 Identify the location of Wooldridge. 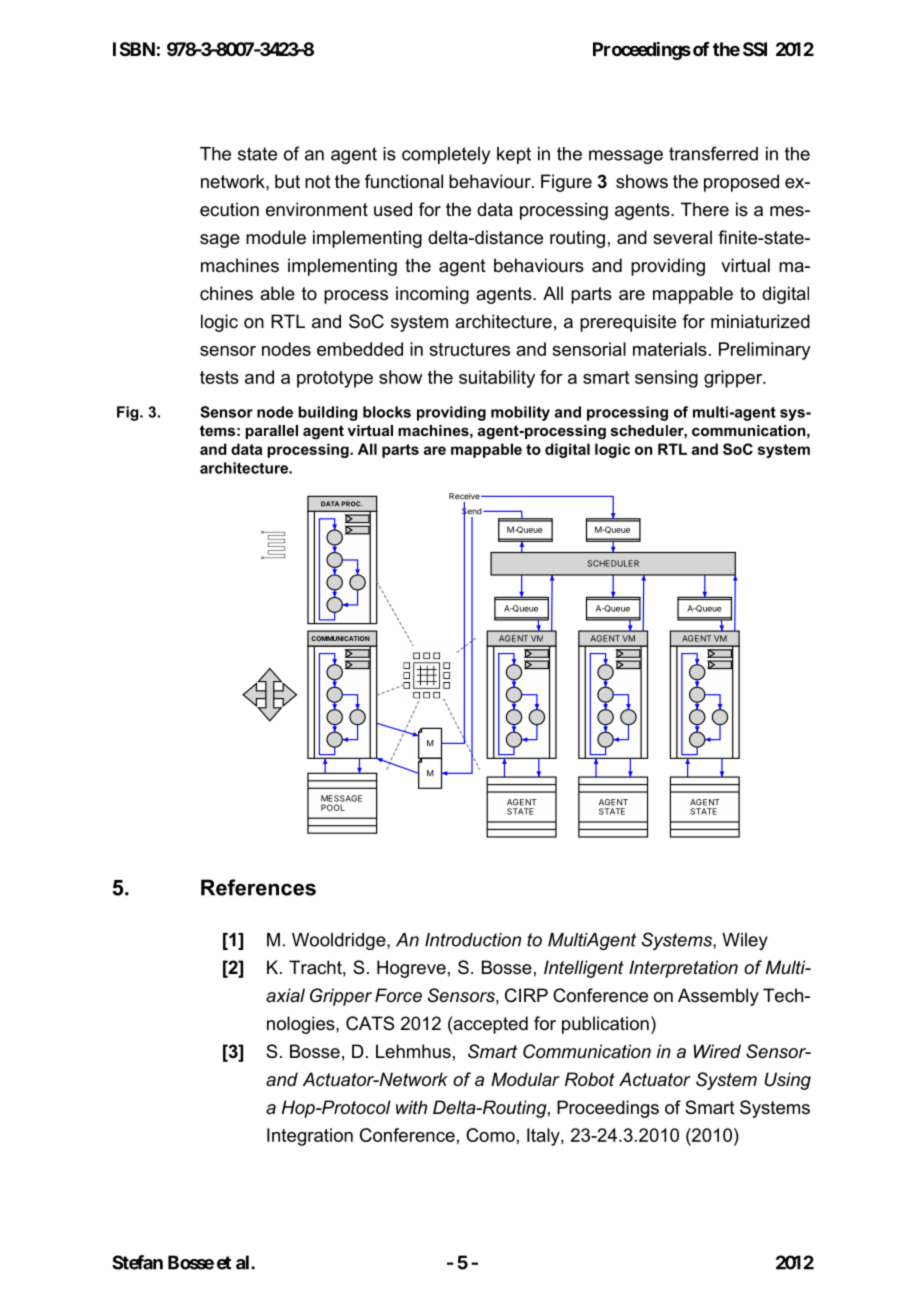
(340, 941).
